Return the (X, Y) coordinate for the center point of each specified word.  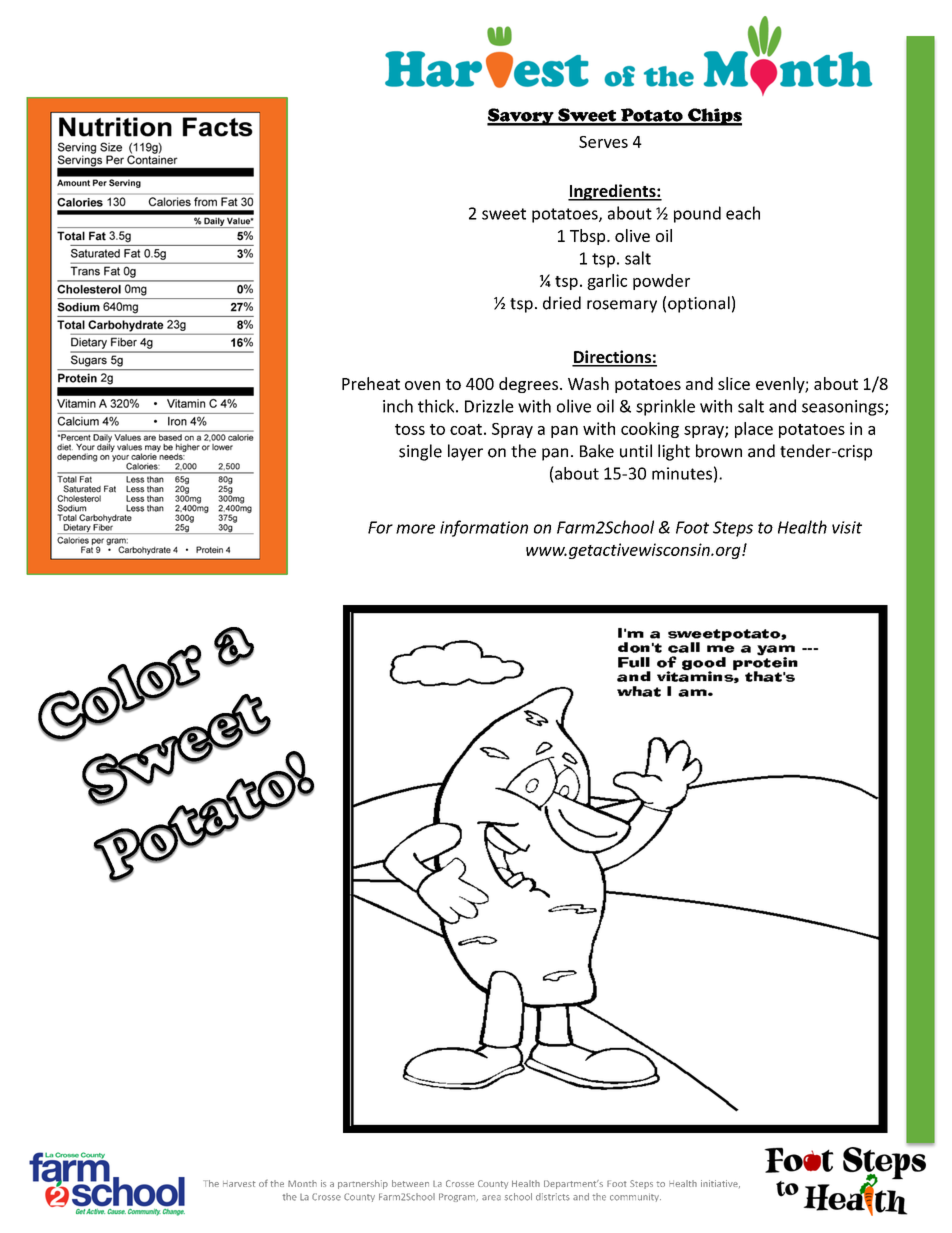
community (635, 1197)
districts (553, 1197)
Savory (521, 117)
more (415, 529)
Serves (603, 142)
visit (847, 527)
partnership (363, 1184)
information (484, 528)
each (743, 213)
